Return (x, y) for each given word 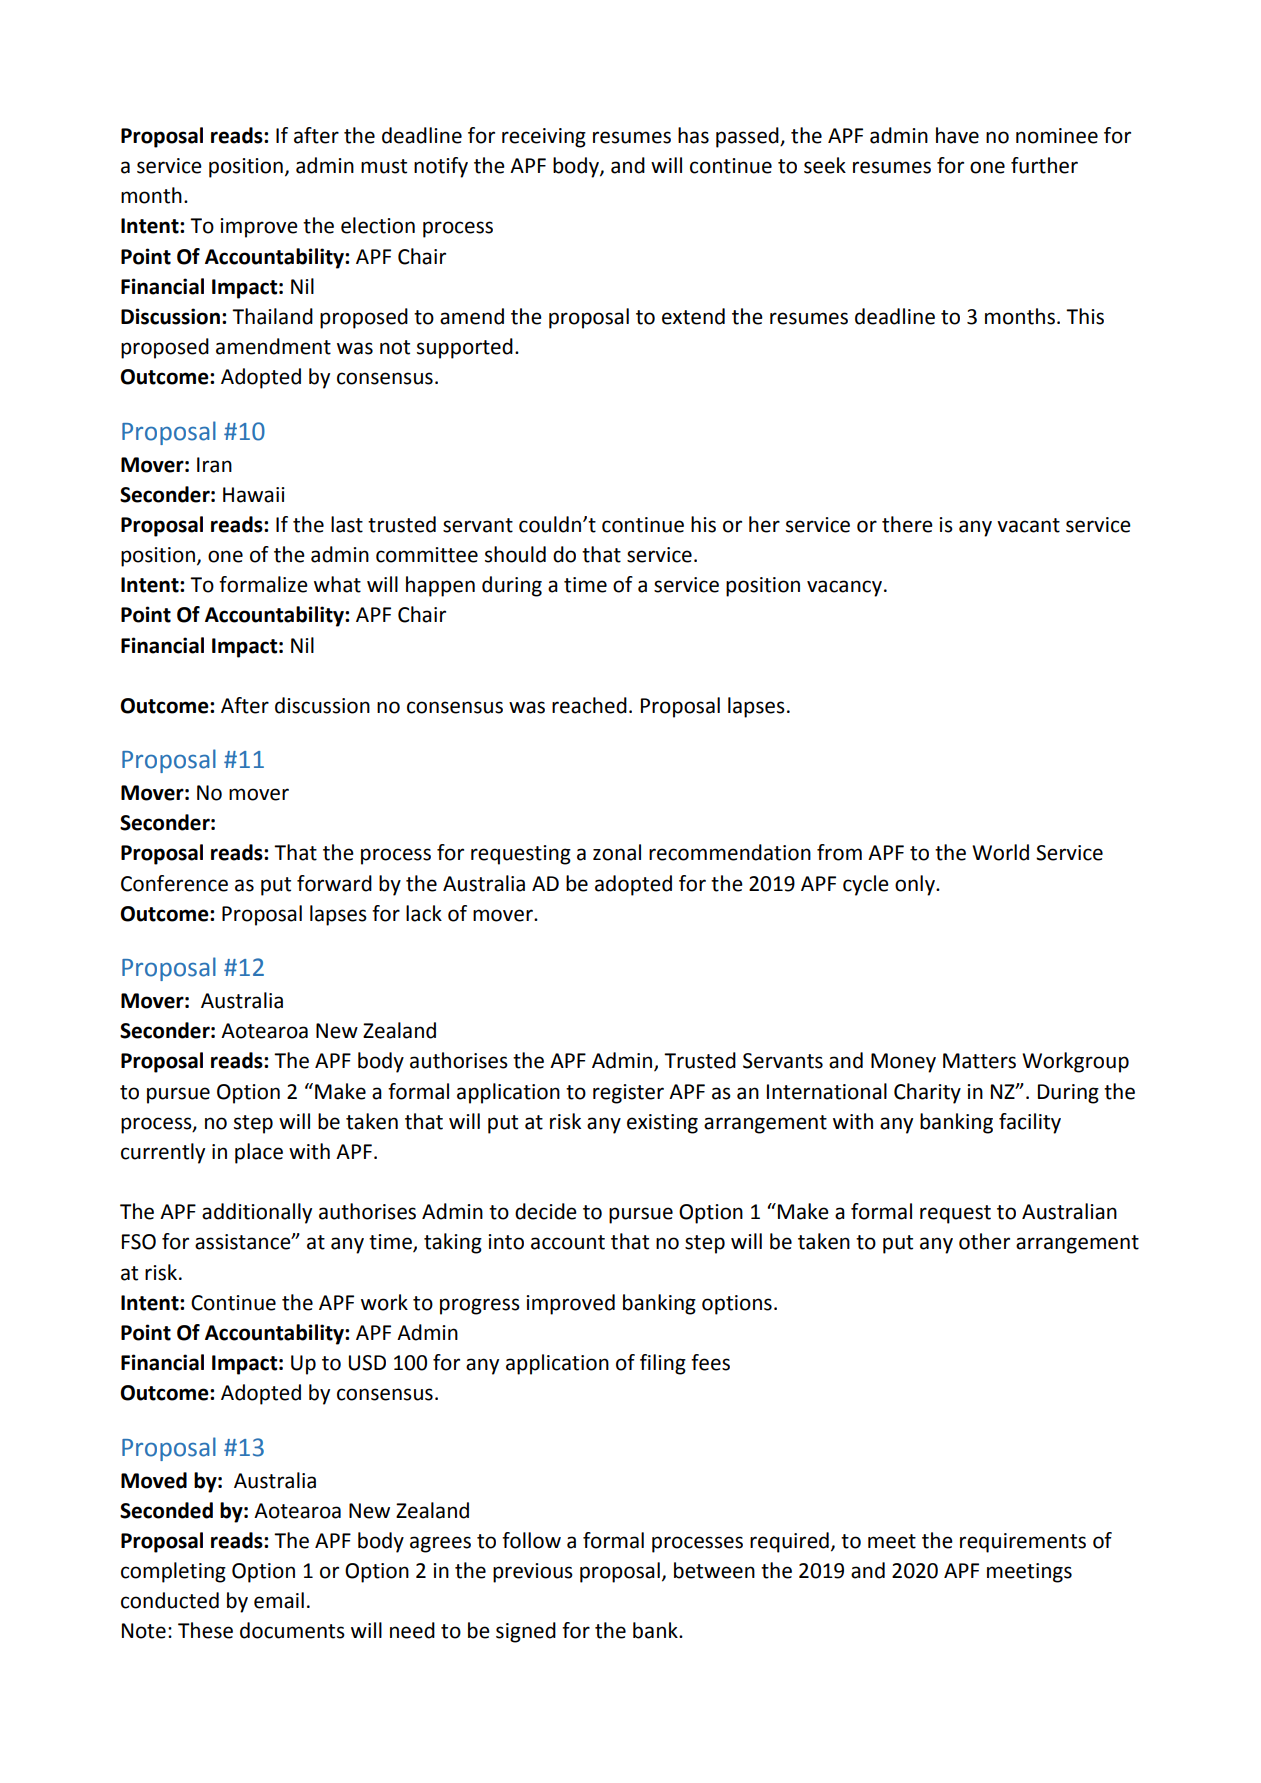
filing (663, 1364)
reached (589, 705)
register (628, 1094)
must (384, 166)
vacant (1028, 525)
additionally (257, 1213)
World (1000, 852)
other (984, 1241)
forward (334, 883)
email (279, 1600)
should (515, 554)
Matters (979, 1061)
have (957, 135)
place (259, 1153)
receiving (544, 138)
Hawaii (254, 495)
